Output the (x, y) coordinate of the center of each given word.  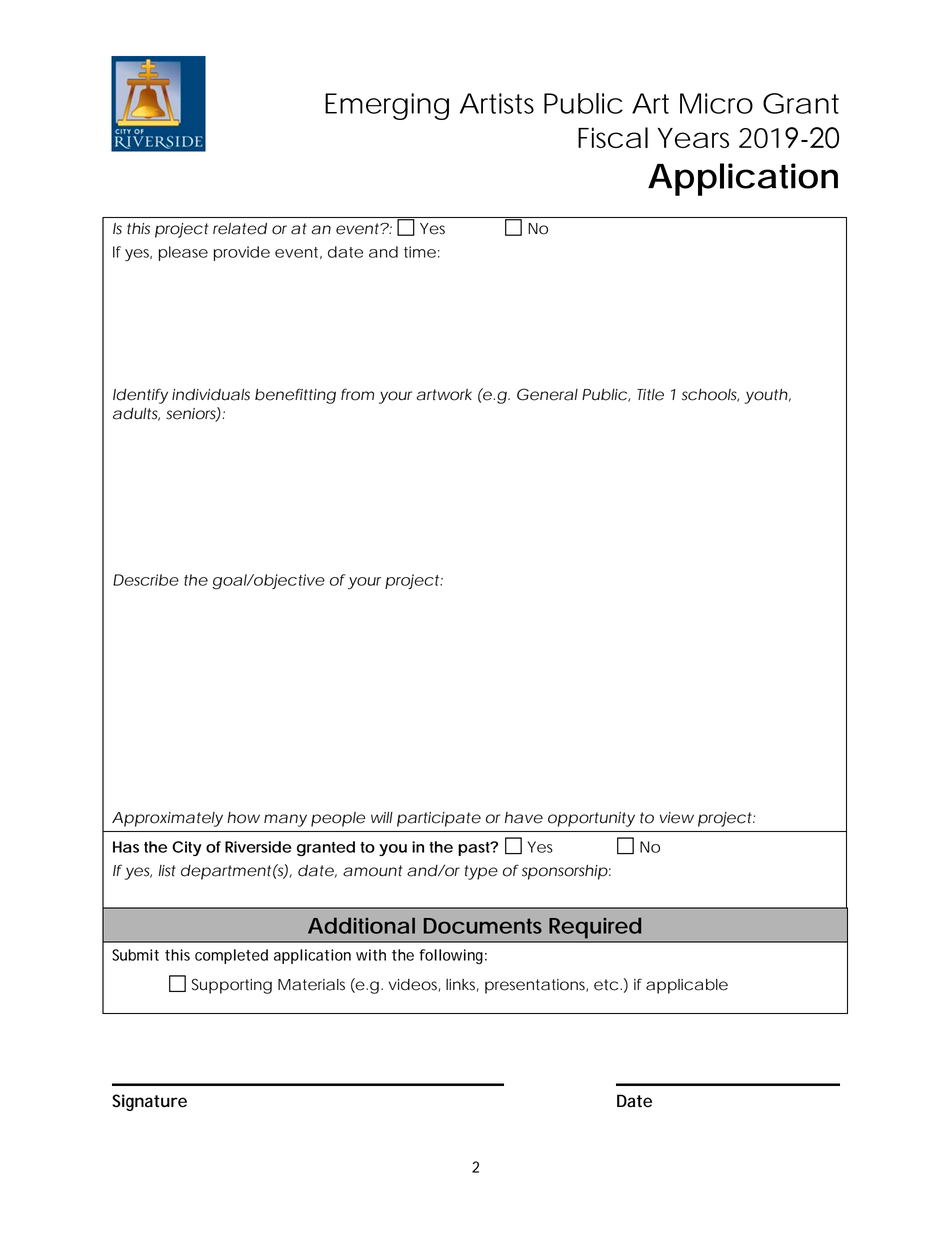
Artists (497, 103)
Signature (149, 1102)
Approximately (167, 819)
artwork (444, 395)
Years (693, 138)
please (183, 253)
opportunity (591, 819)
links (462, 985)
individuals (211, 395)
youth (766, 396)
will (382, 817)
